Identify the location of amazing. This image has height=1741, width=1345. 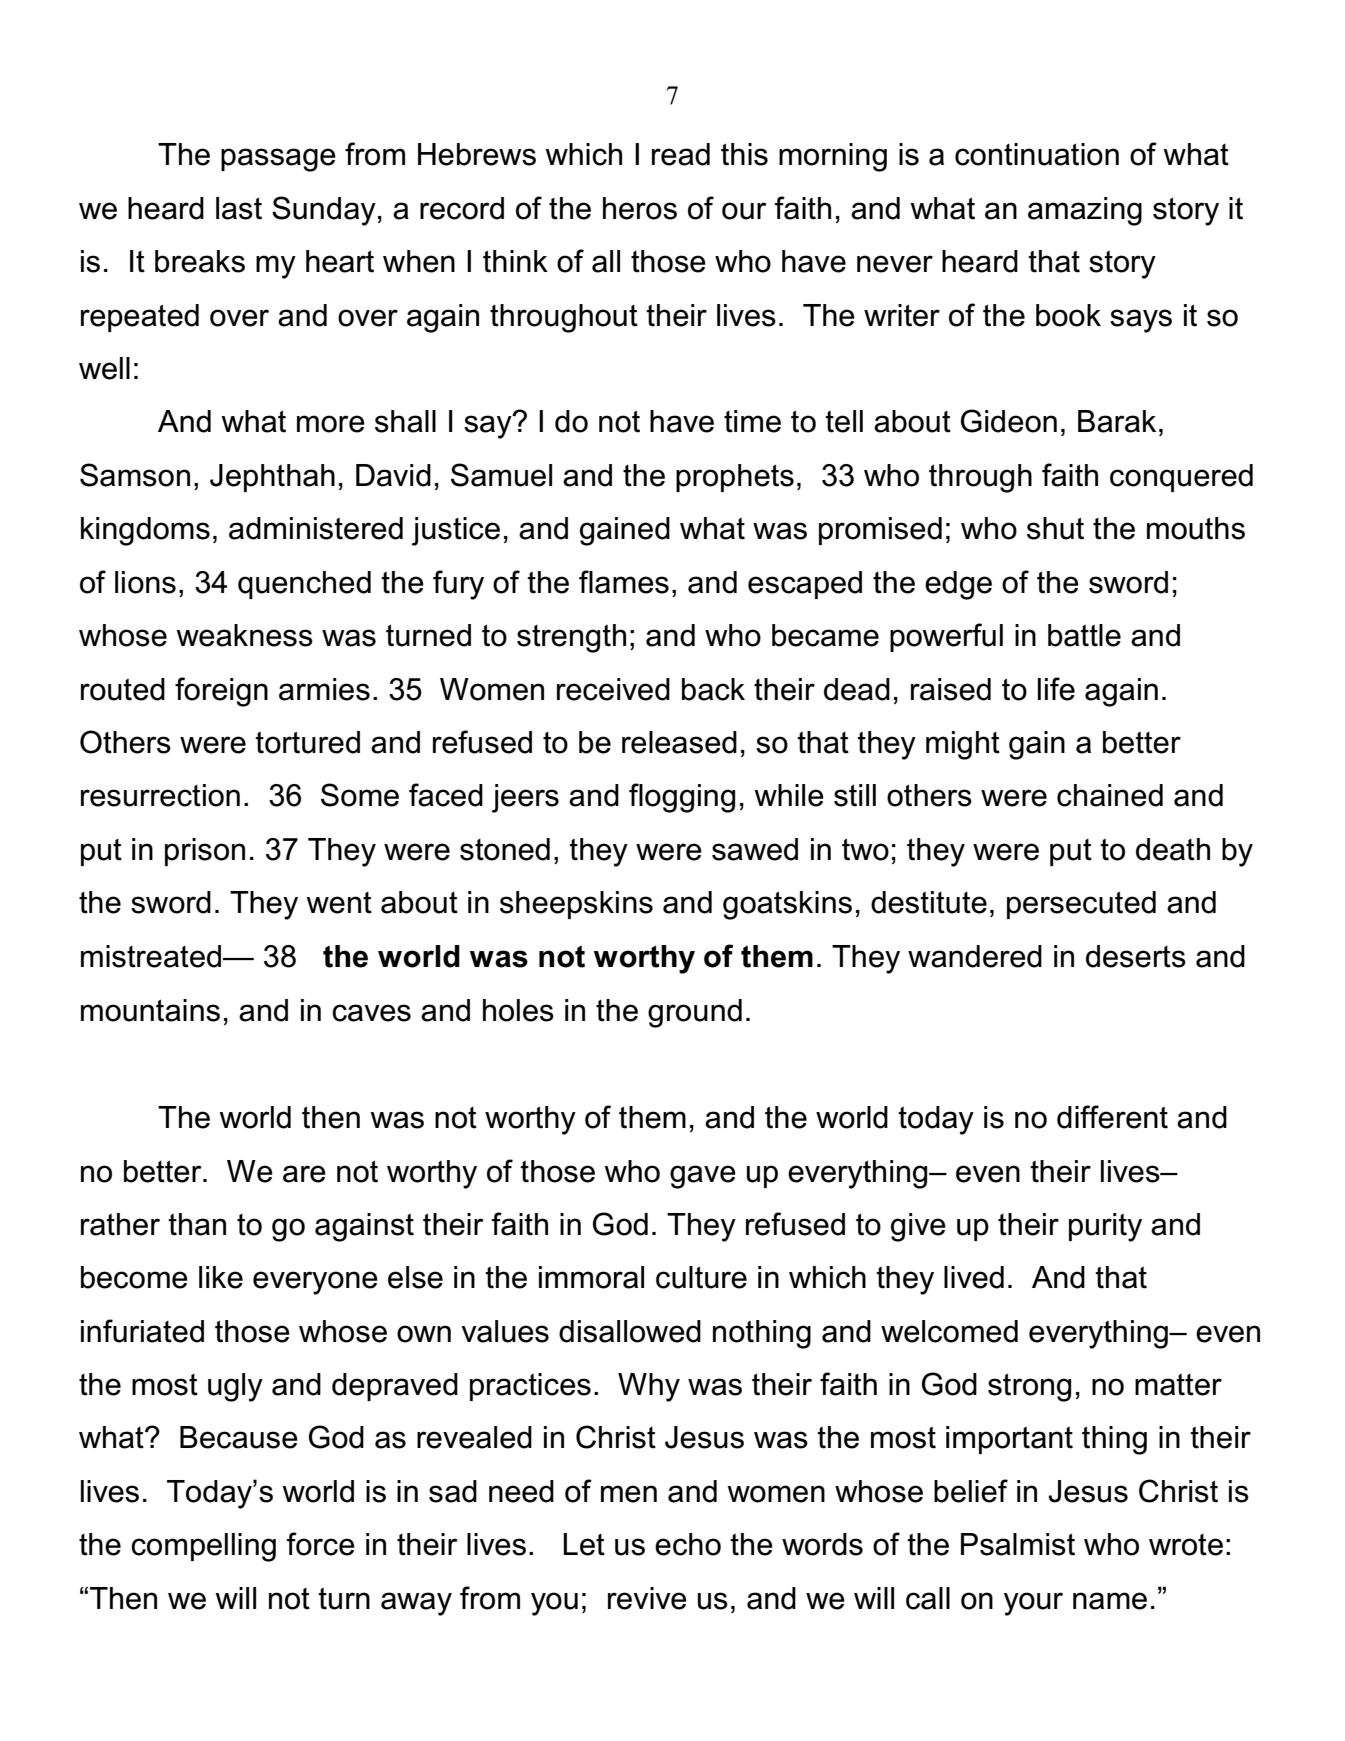
(1085, 211).
